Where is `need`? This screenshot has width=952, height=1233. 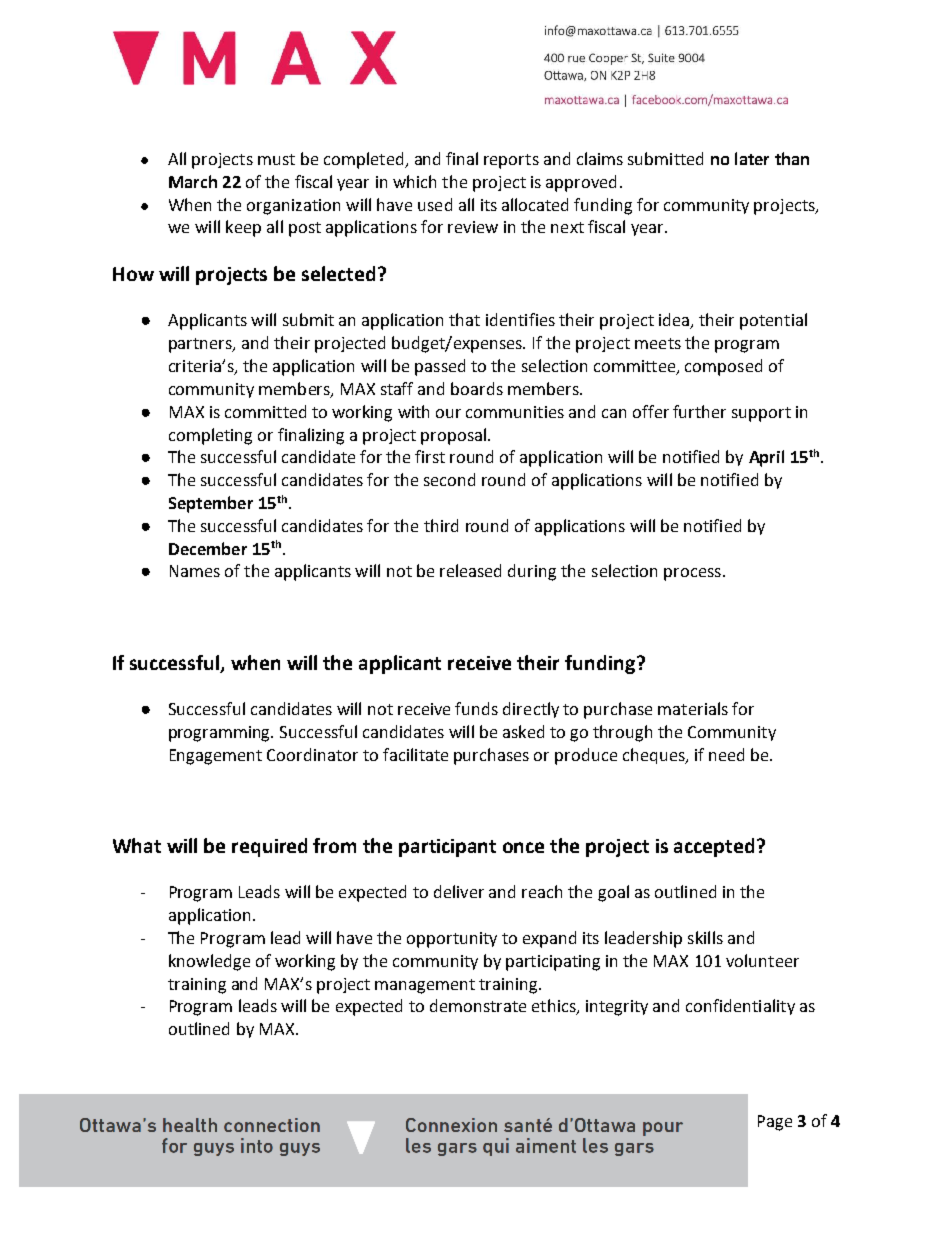
need is located at coordinates (726, 754).
